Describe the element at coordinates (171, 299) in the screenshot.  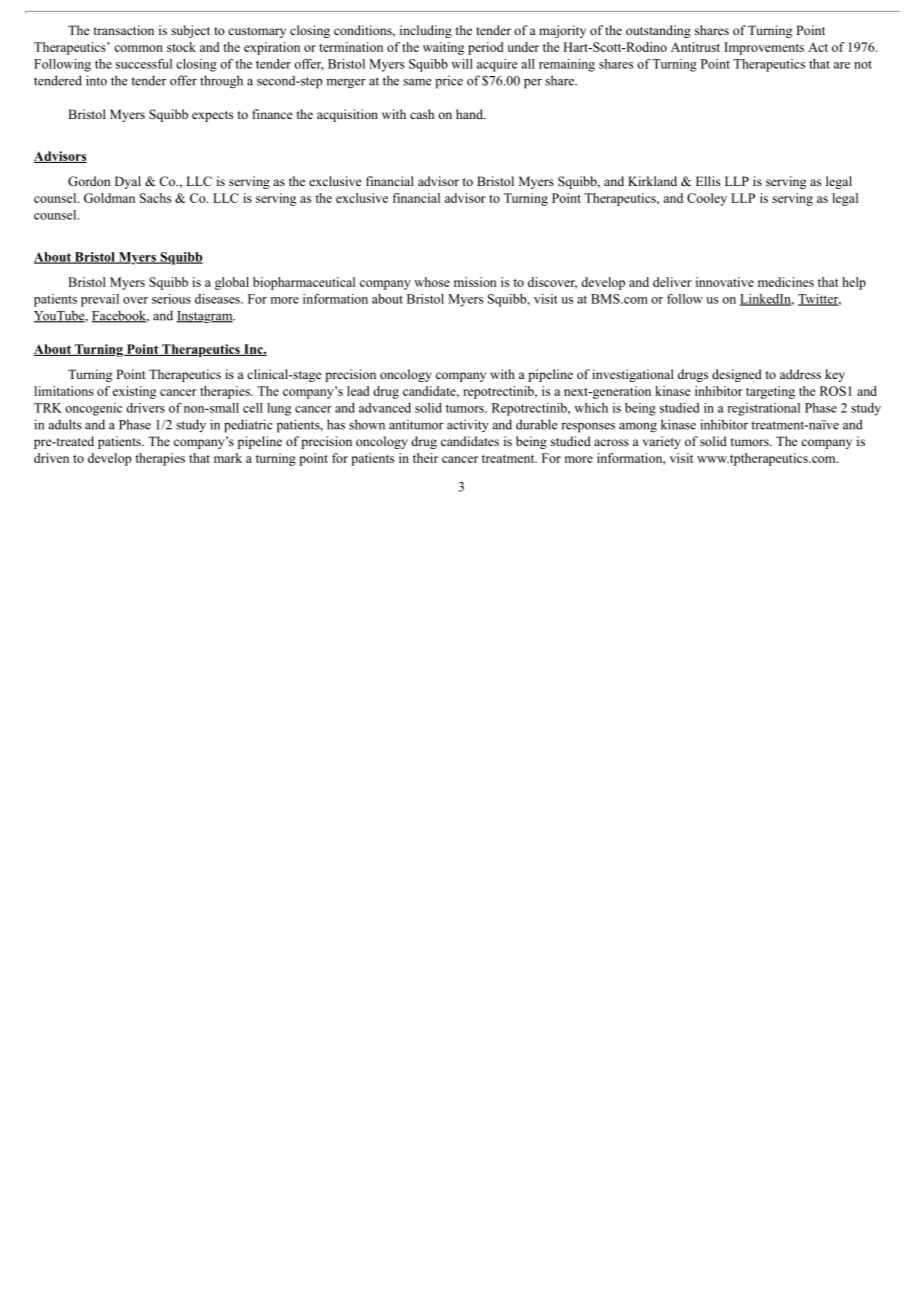
I see `serious` at that location.
